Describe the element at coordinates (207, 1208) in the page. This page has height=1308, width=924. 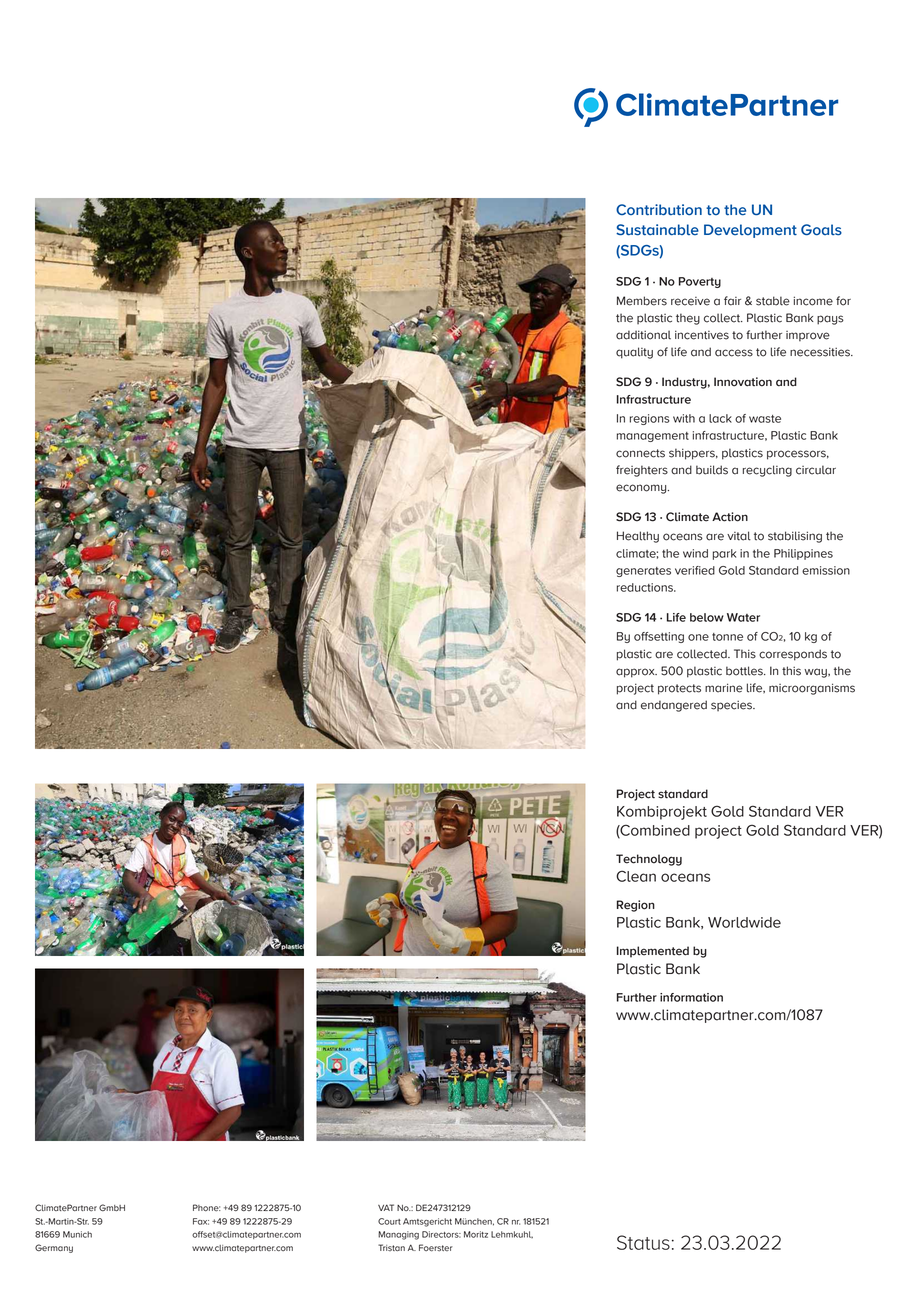
I see `Phone` at that location.
